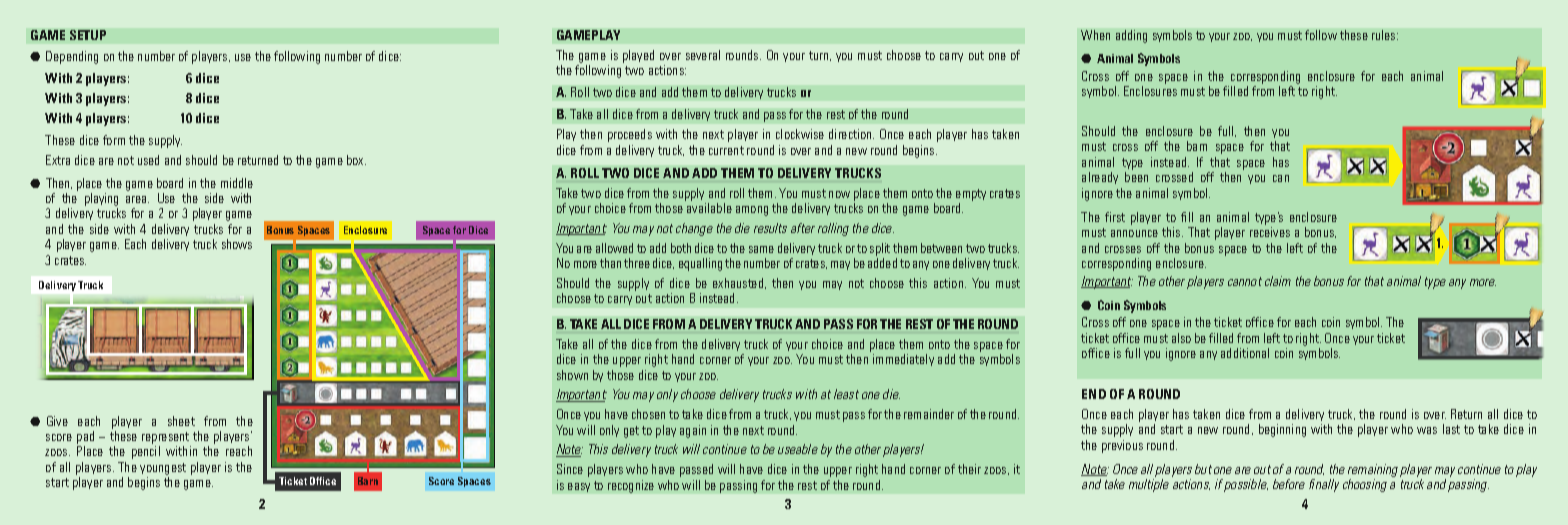 This screenshot has height=525, width=1568. I want to click on SETUP, so click(88, 35).
